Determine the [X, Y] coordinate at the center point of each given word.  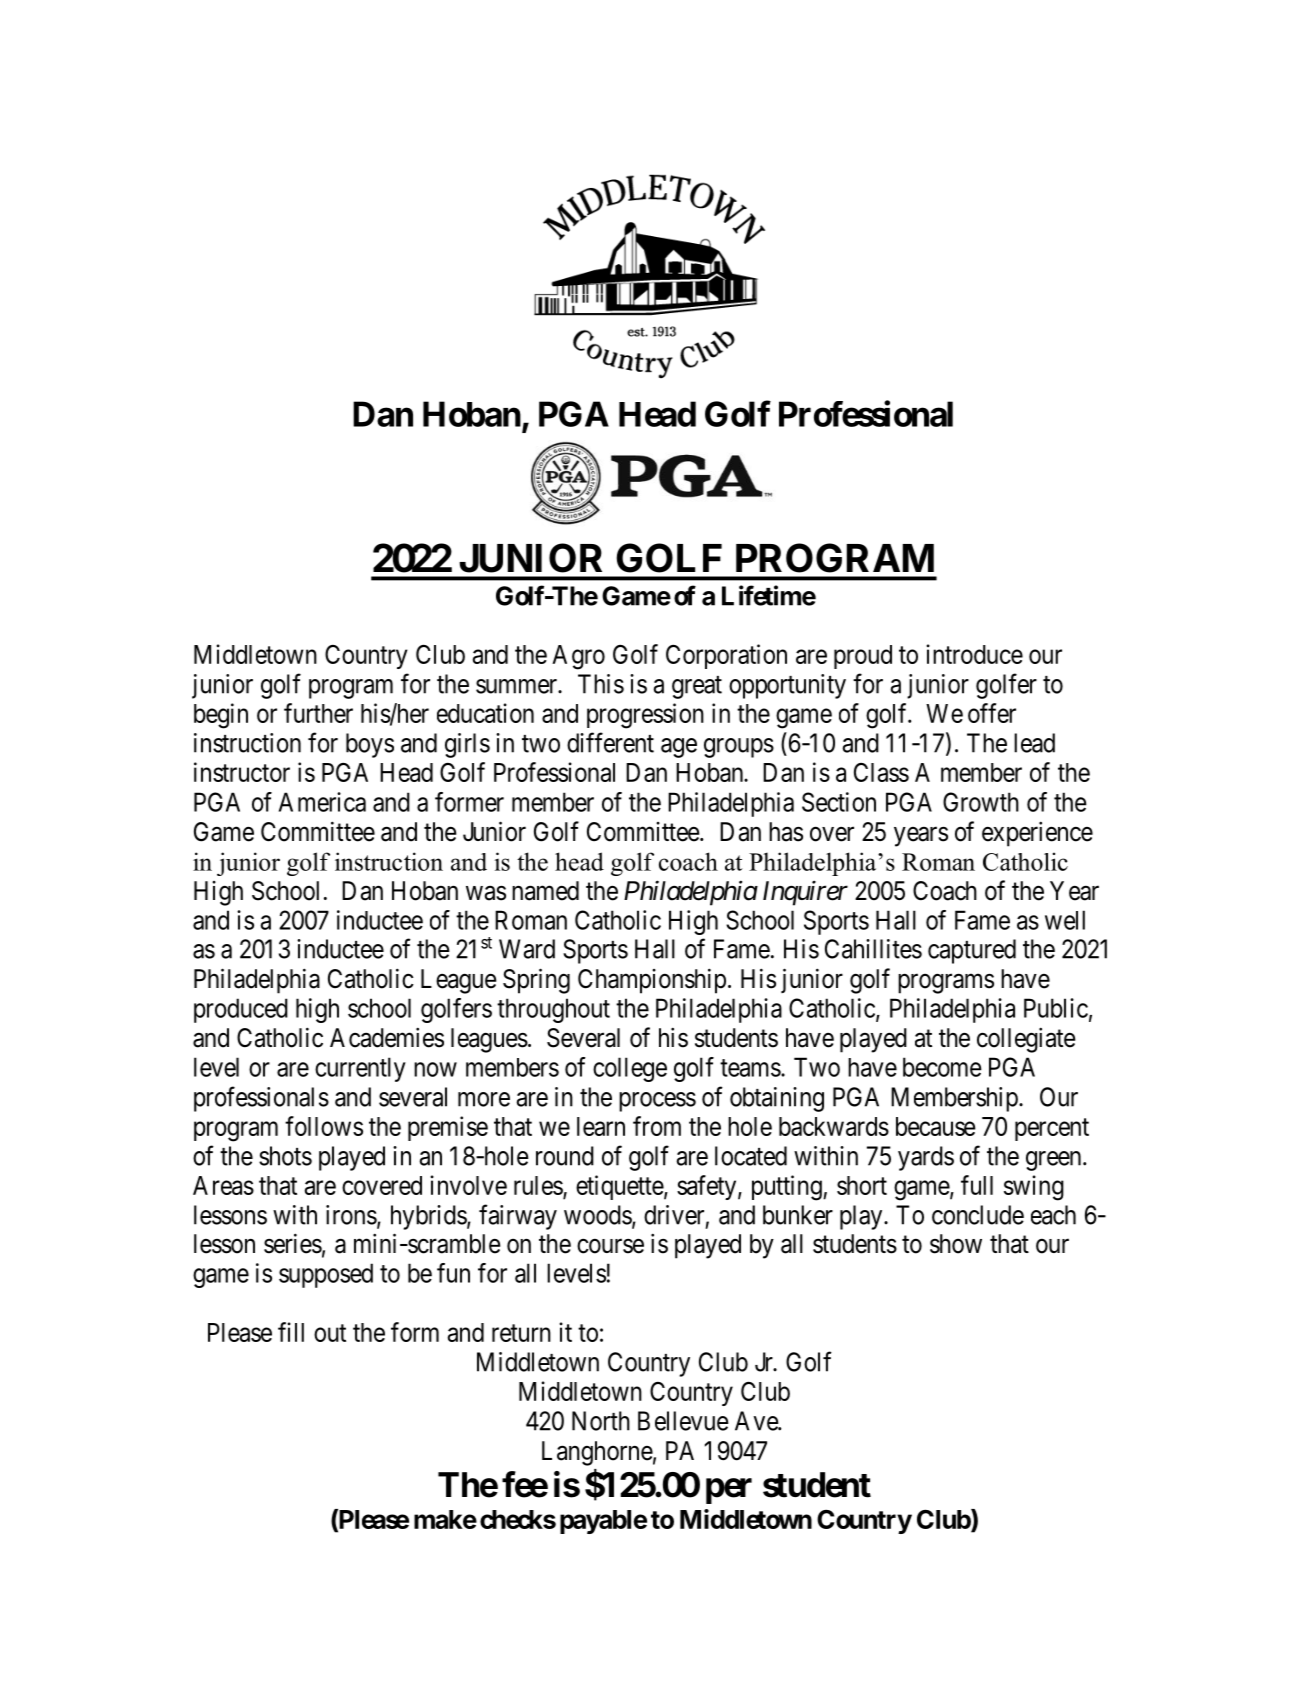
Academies [387, 1037]
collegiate [1026, 1040]
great [697, 687]
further [318, 713]
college [630, 1069]
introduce [974, 654]
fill [291, 1332]
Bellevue [683, 1421]
